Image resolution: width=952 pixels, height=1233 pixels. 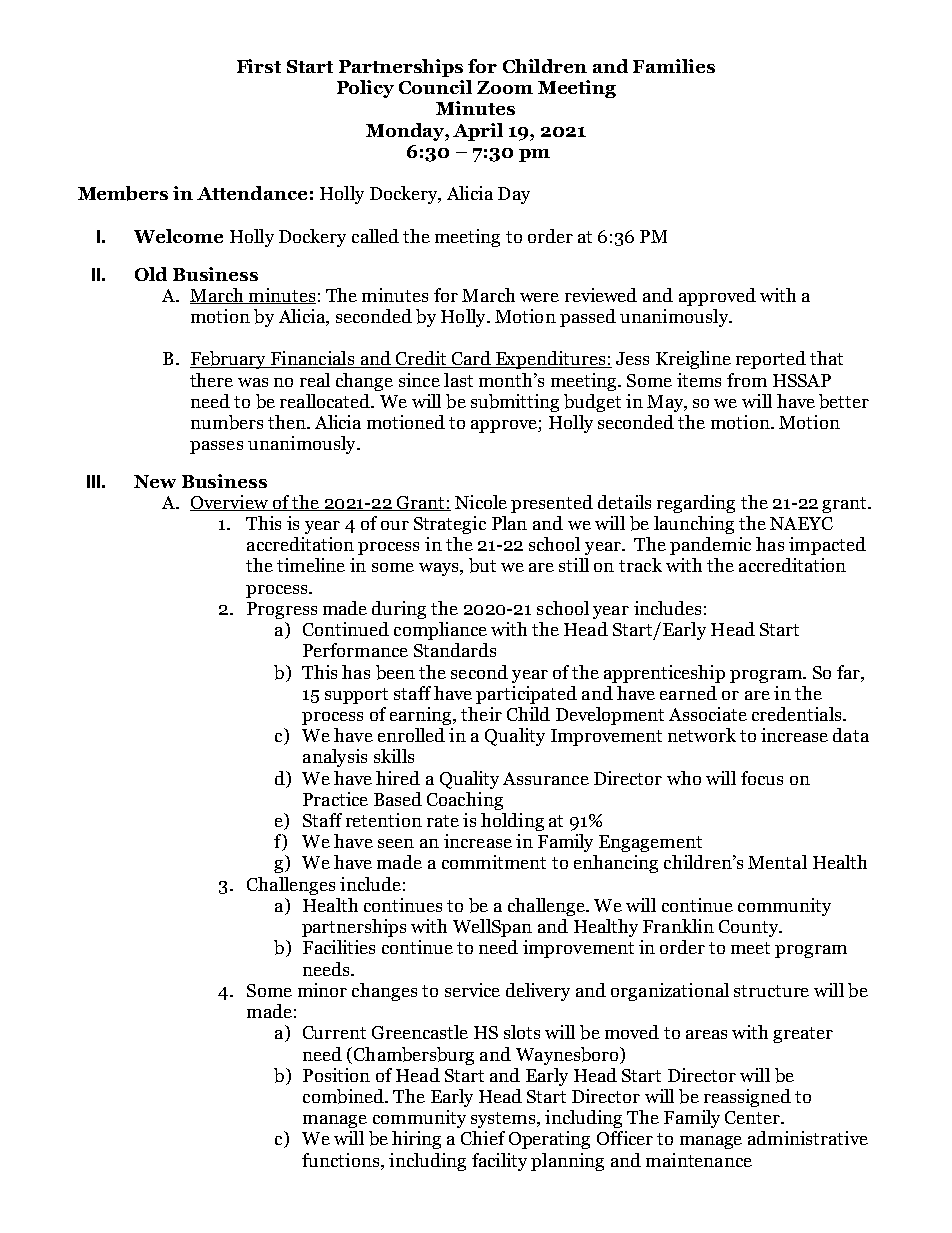 What do you see at coordinates (229, 360) in the screenshot?
I see `February` at bounding box center [229, 360].
